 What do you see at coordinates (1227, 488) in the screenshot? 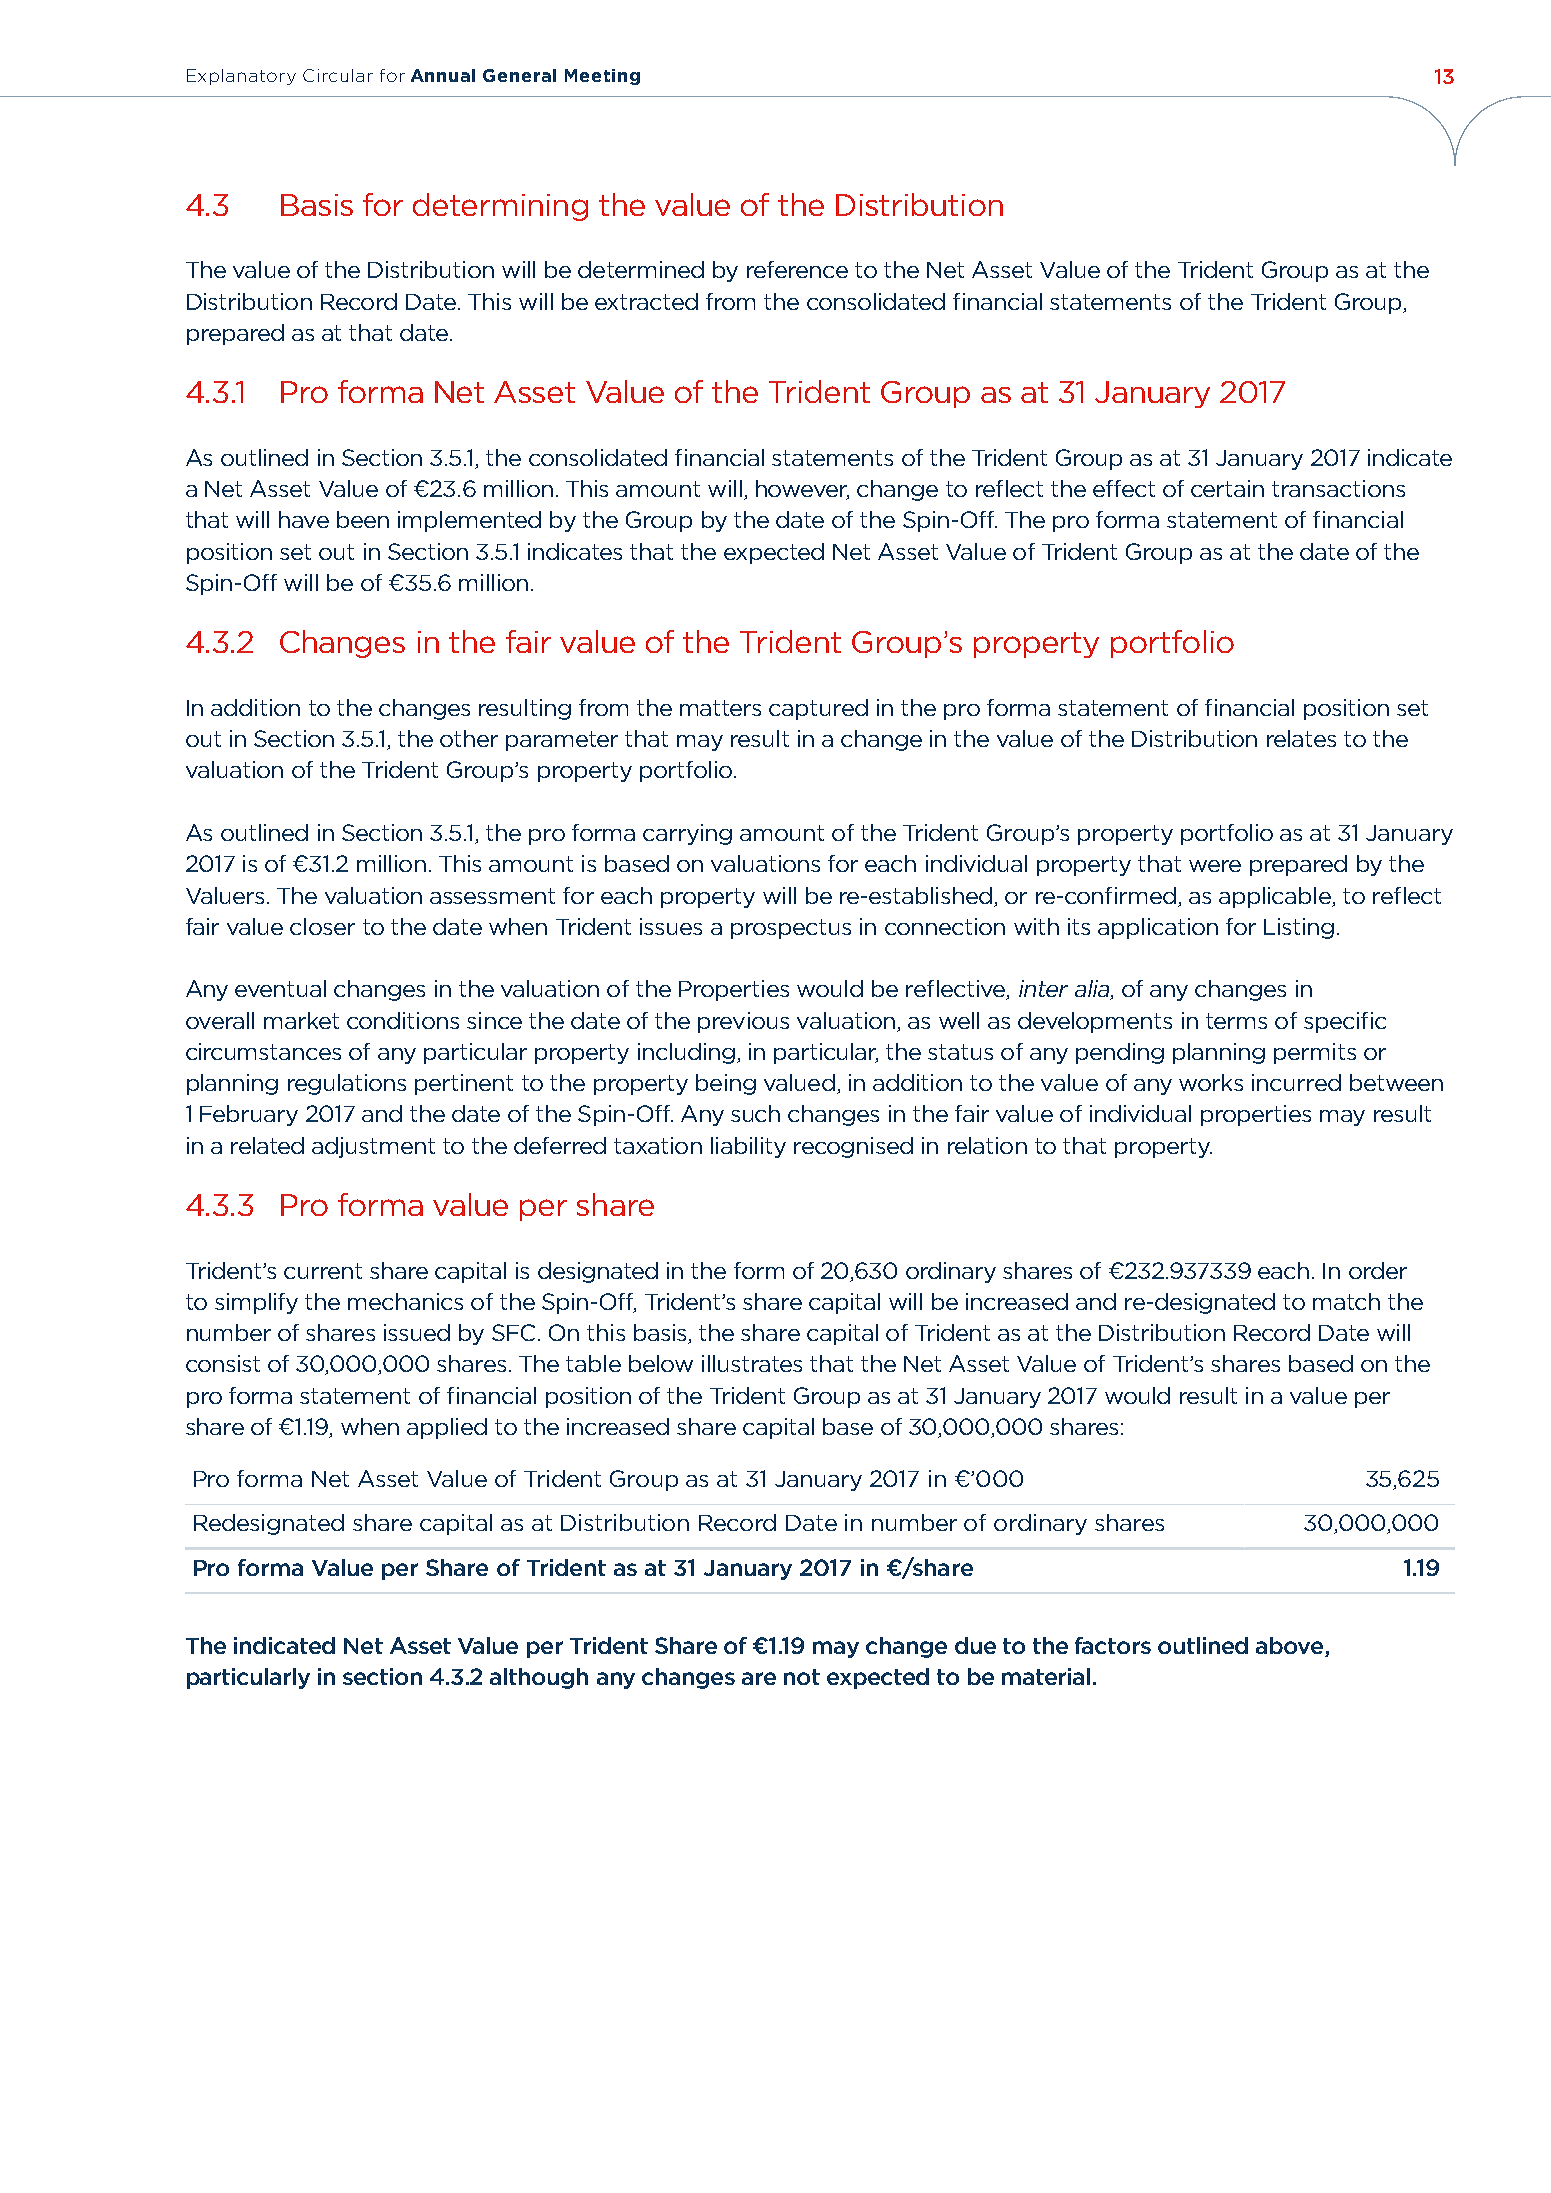
I see `certain` at bounding box center [1227, 488].
